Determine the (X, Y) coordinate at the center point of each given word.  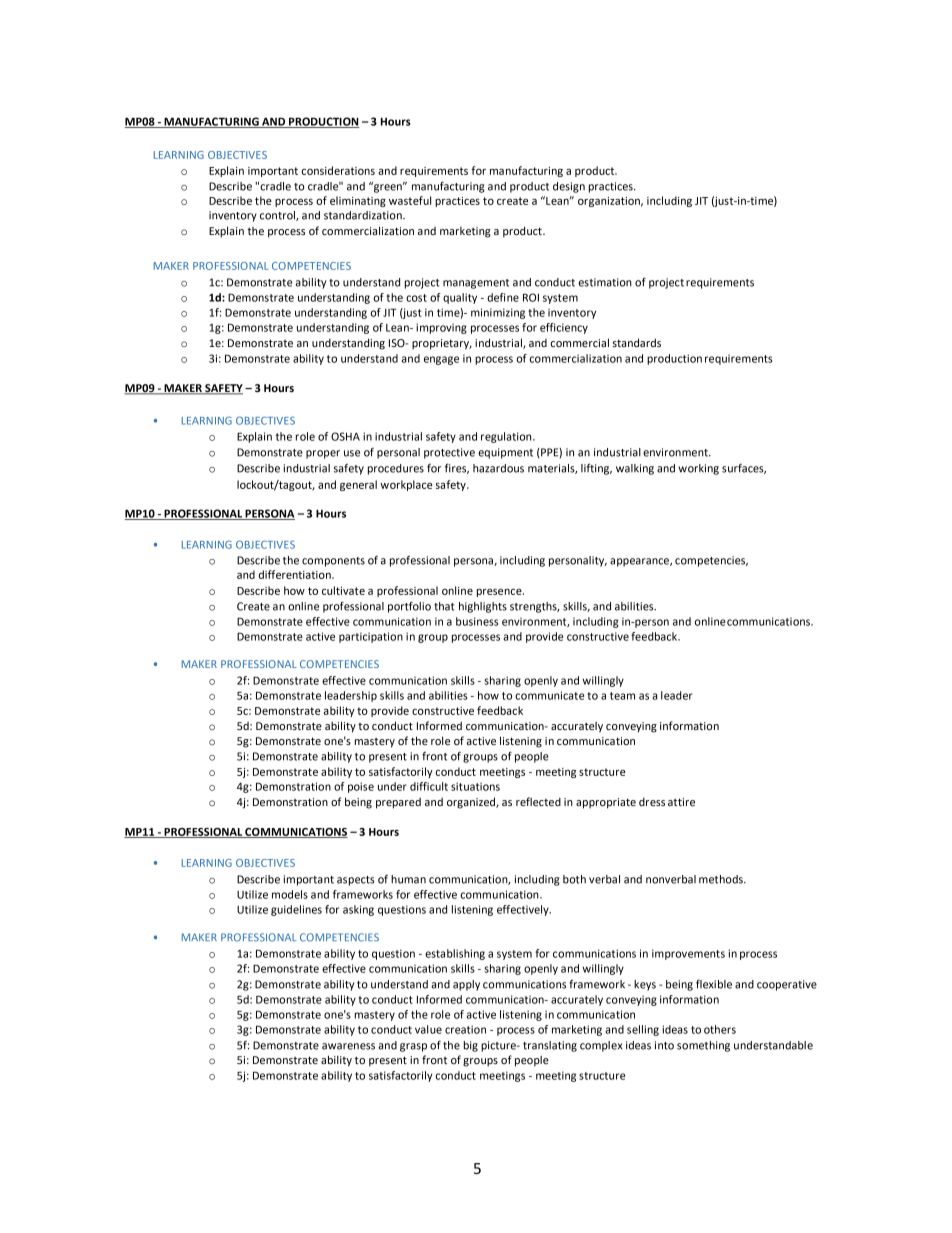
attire (681, 802)
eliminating (358, 201)
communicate (549, 695)
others (720, 1029)
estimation (605, 282)
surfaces (744, 469)
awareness (348, 1046)
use (352, 453)
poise (361, 787)
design (569, 187)
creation (465, 1029)
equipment (505, 453)
